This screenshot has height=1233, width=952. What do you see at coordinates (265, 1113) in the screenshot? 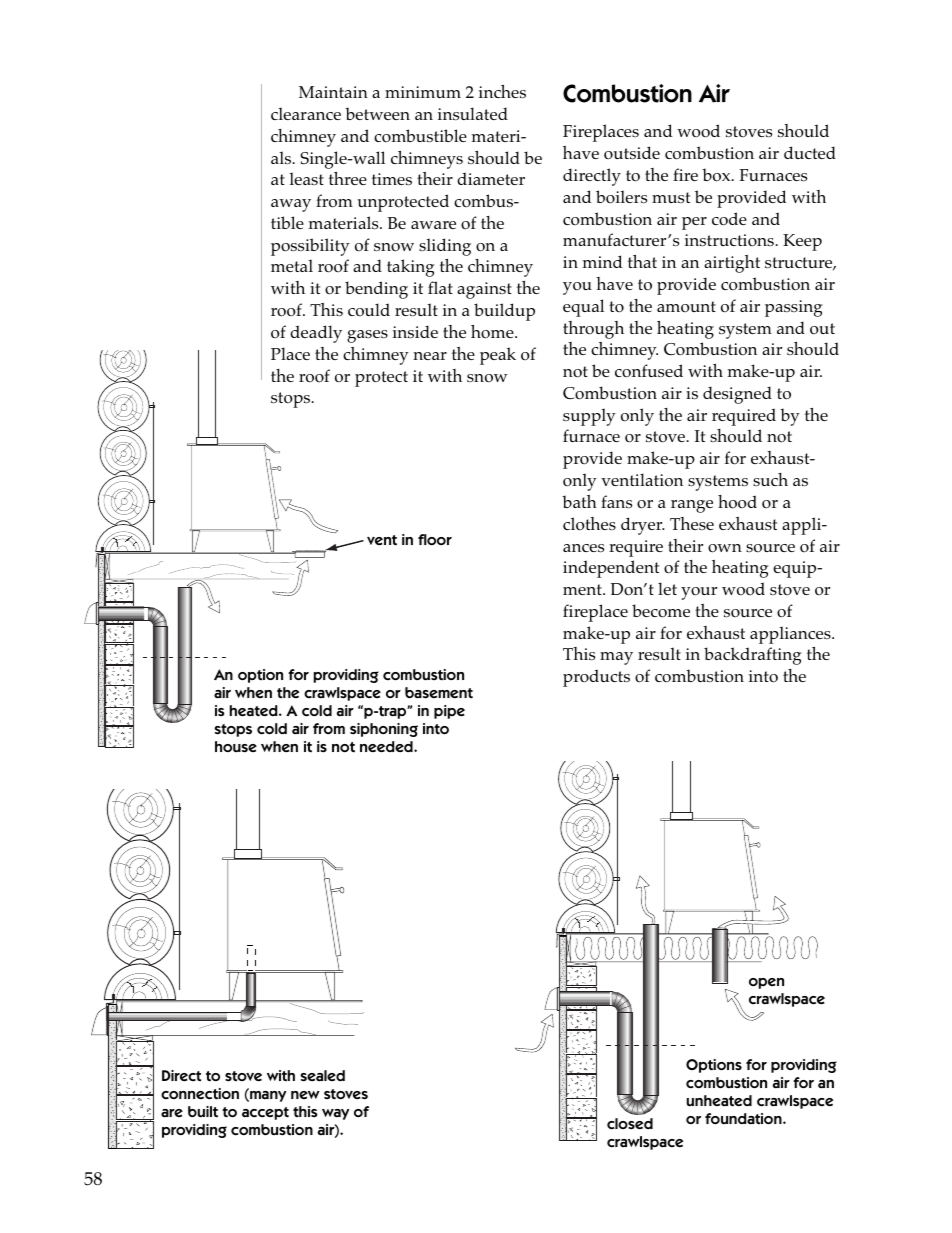
I see `accept` at bounding box center [265, 1113].
